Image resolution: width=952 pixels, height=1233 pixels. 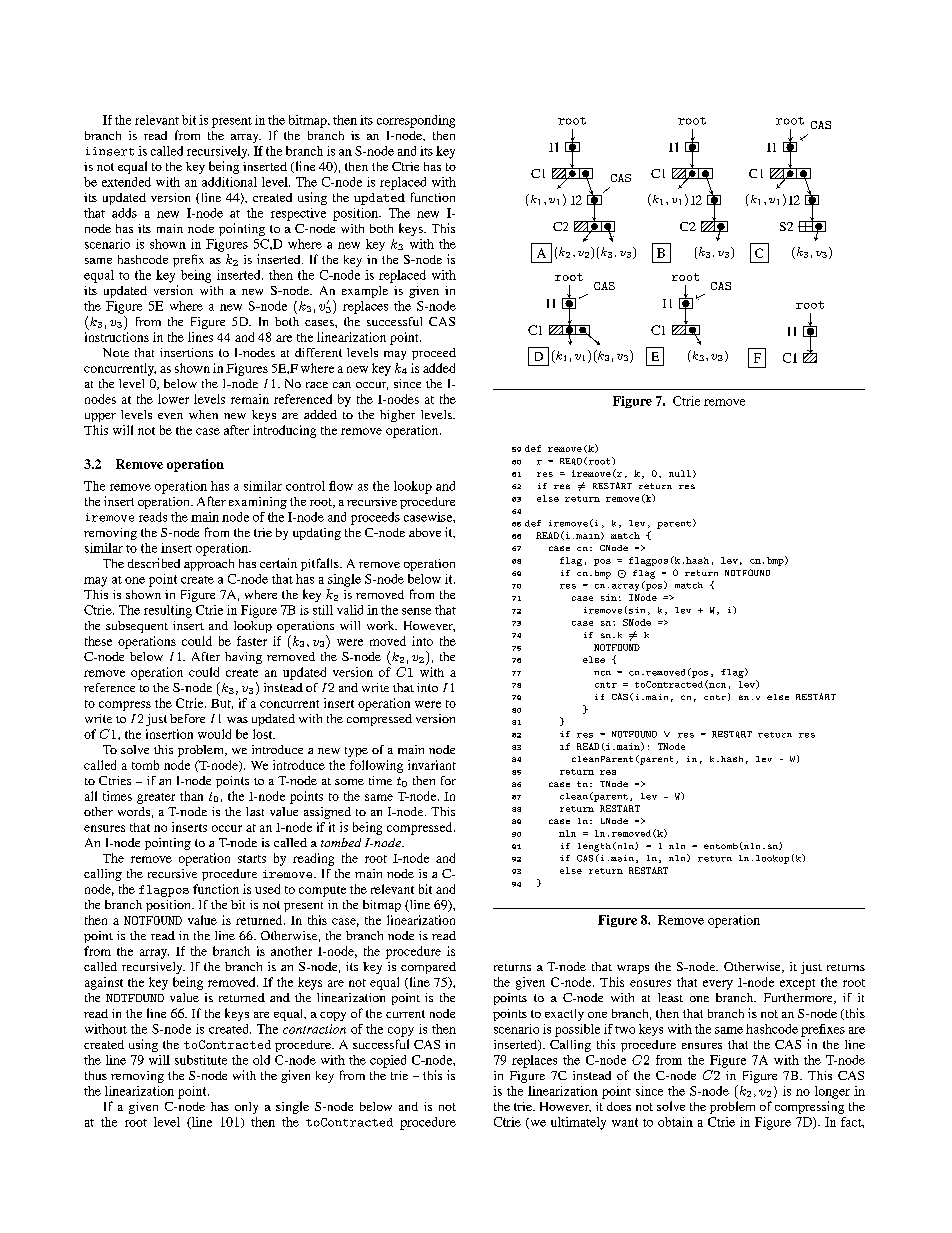 What do you see at coordinates (229, 182) in the document?
I see `additional` at bounding box center [229, 182].
